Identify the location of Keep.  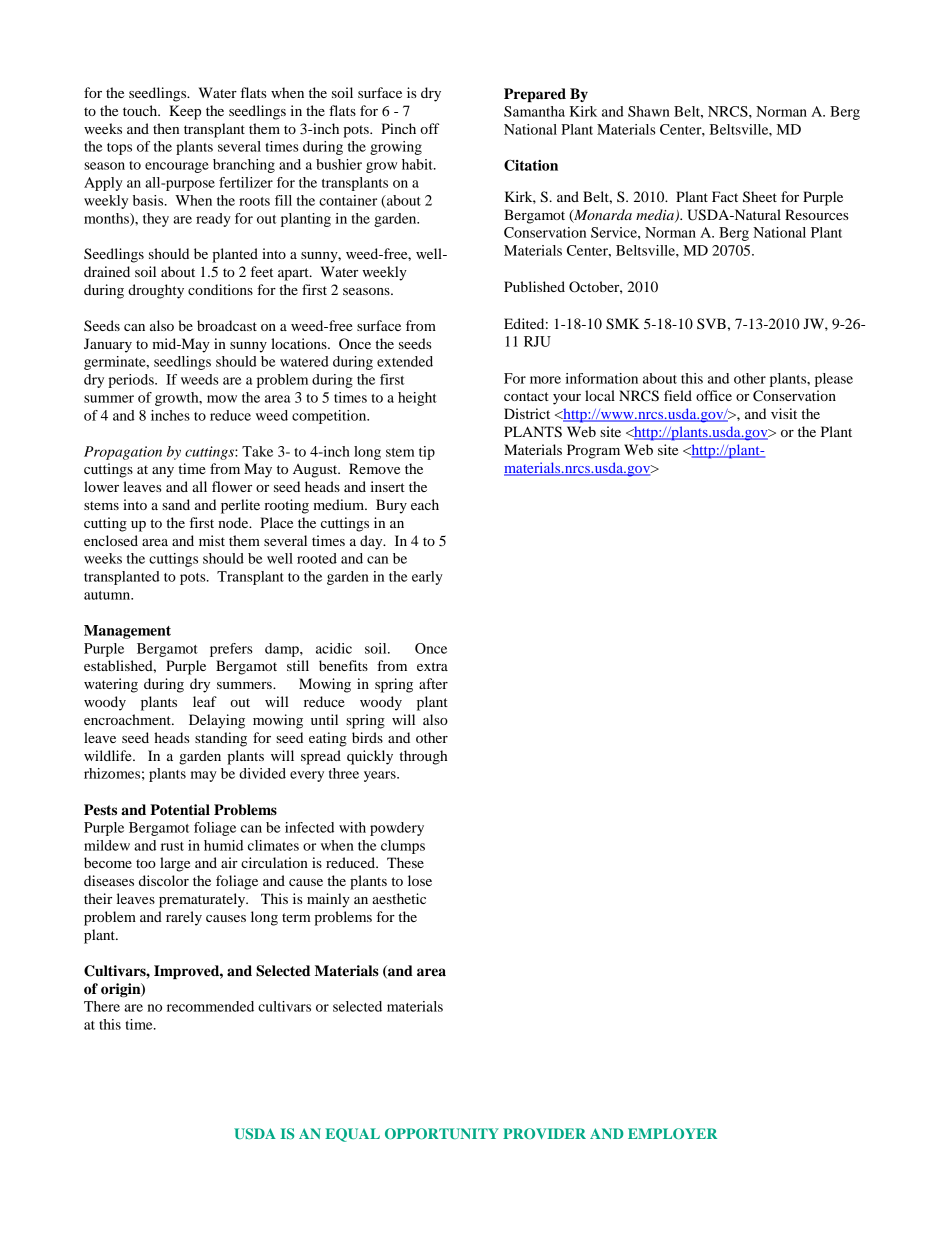
(185, 112).
